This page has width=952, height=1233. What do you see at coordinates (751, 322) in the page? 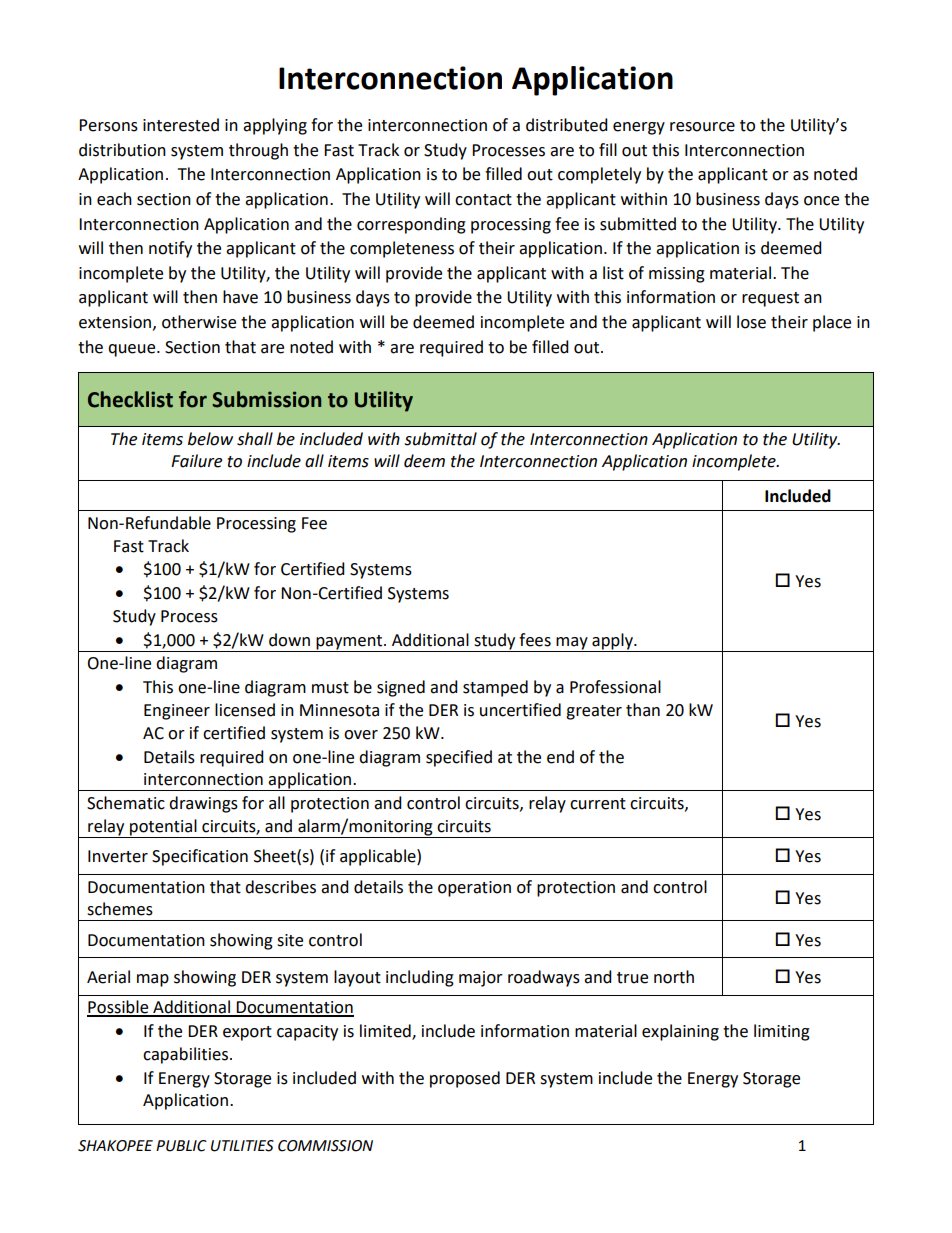
I see `lose` at bounding box center [751, 322].
